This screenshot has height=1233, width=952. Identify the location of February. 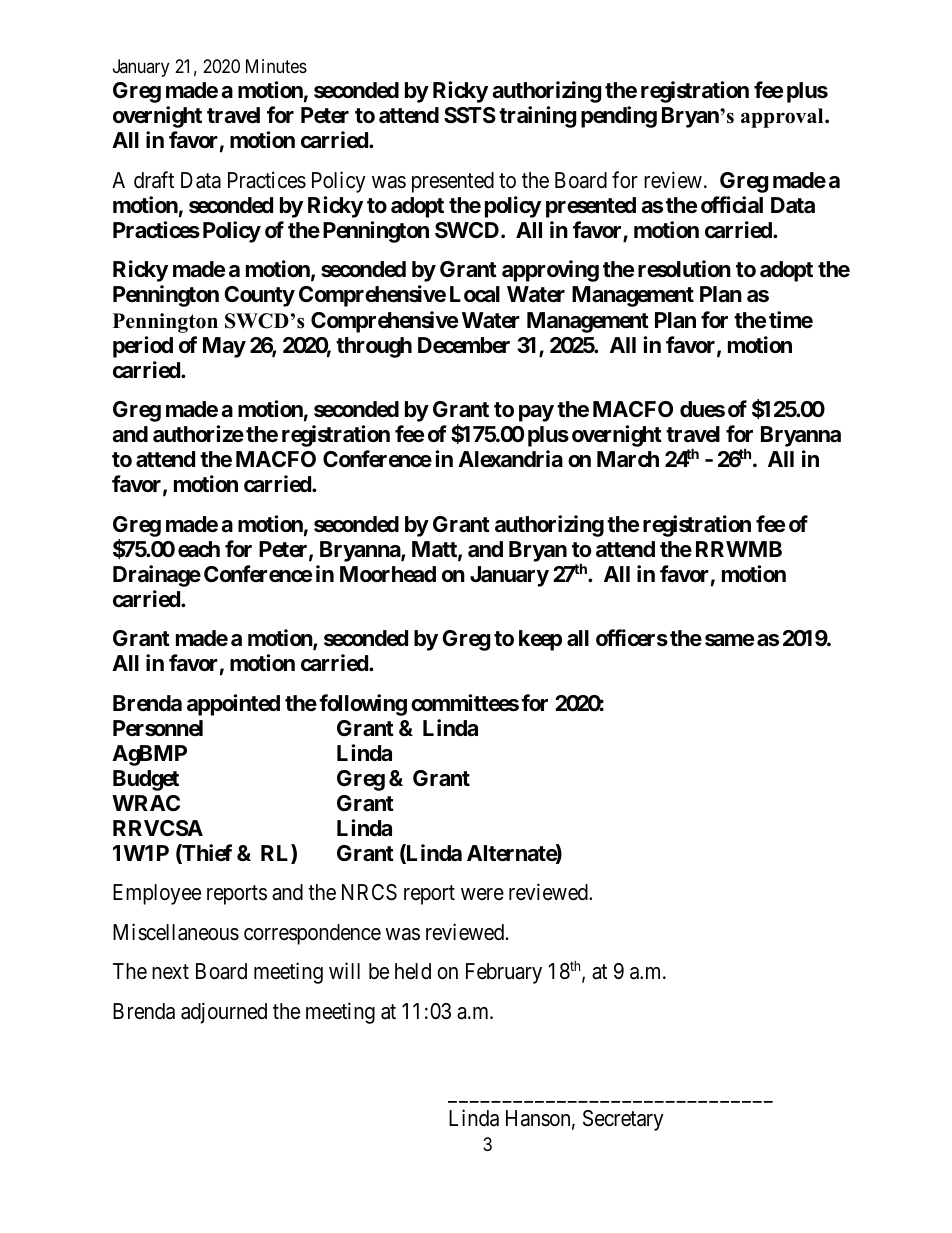
(504, 973).
